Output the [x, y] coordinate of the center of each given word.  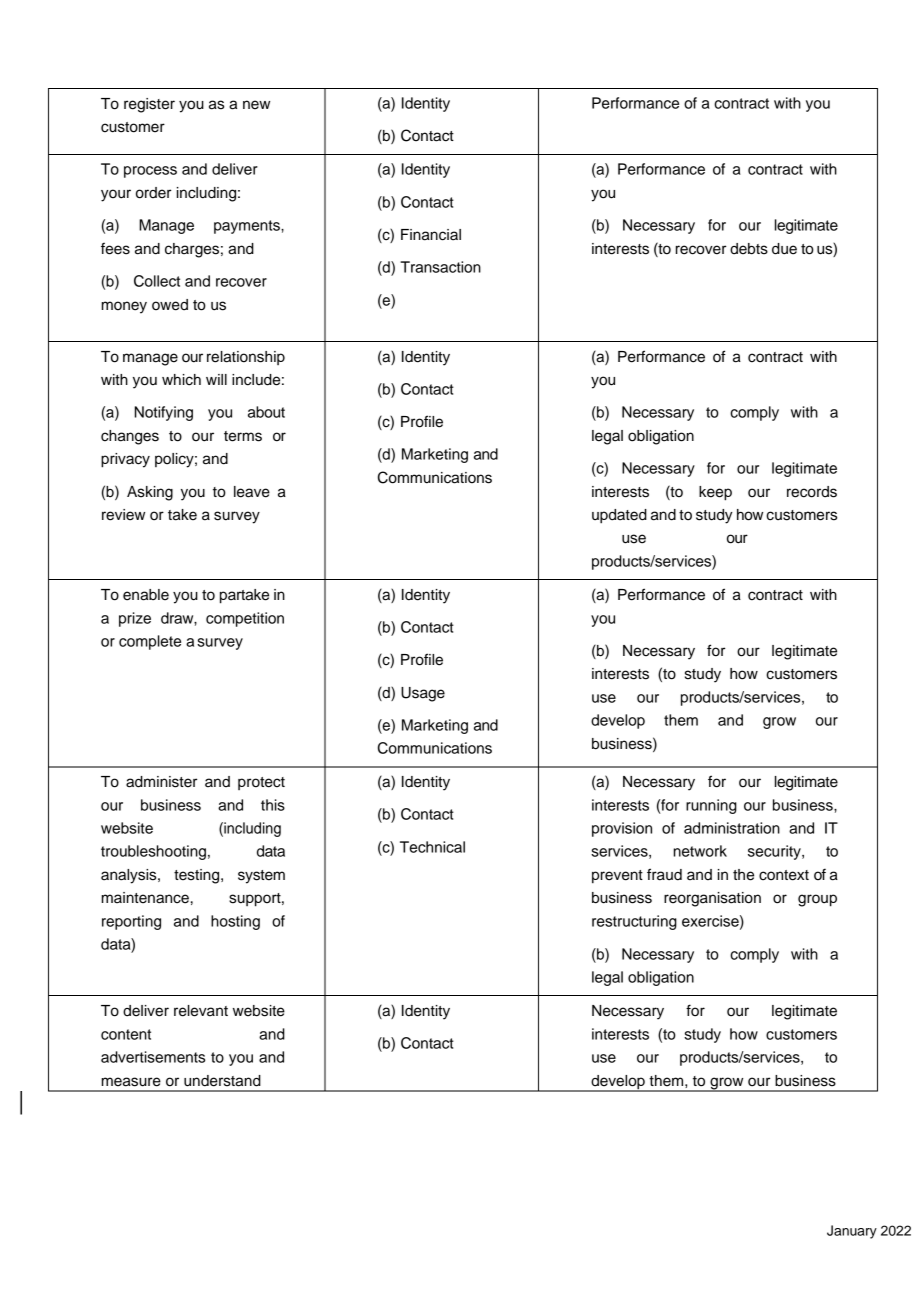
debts [749, 249]
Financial [431, 235]
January [852, 1232]
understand [222, 1081]
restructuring [634, 922]
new [256, 105]
